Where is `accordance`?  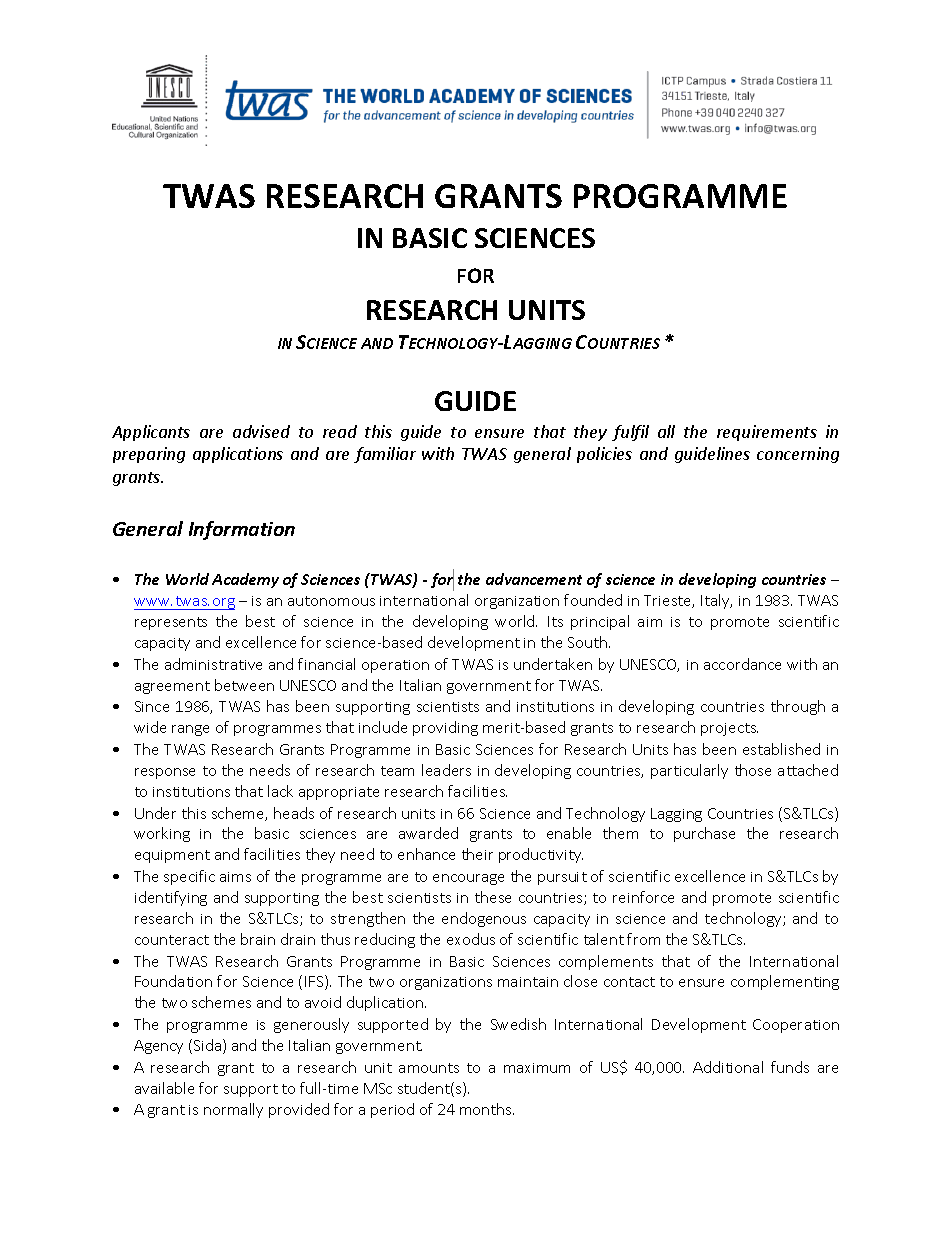
accordance is located at coordinates (742, 664).
